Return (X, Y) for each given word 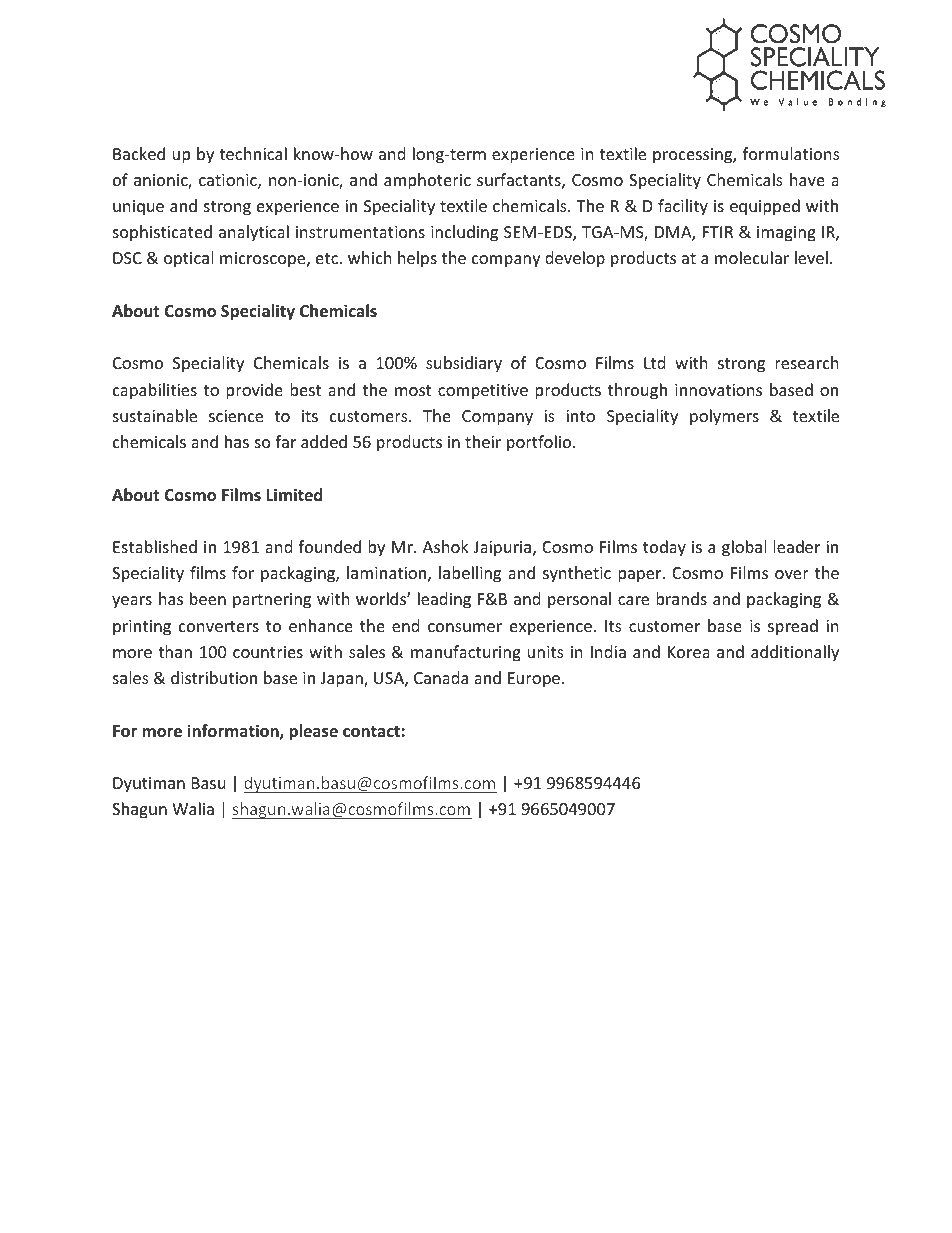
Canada (441, 677)
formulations (791, 153)
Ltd (654, 362)
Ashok (446, 546)
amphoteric (427, 181)
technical (253, 153)
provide (254, 391)
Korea (689, 652)
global (744, 548)
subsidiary (464, 364)
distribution (214, 677)
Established (155, 546)
